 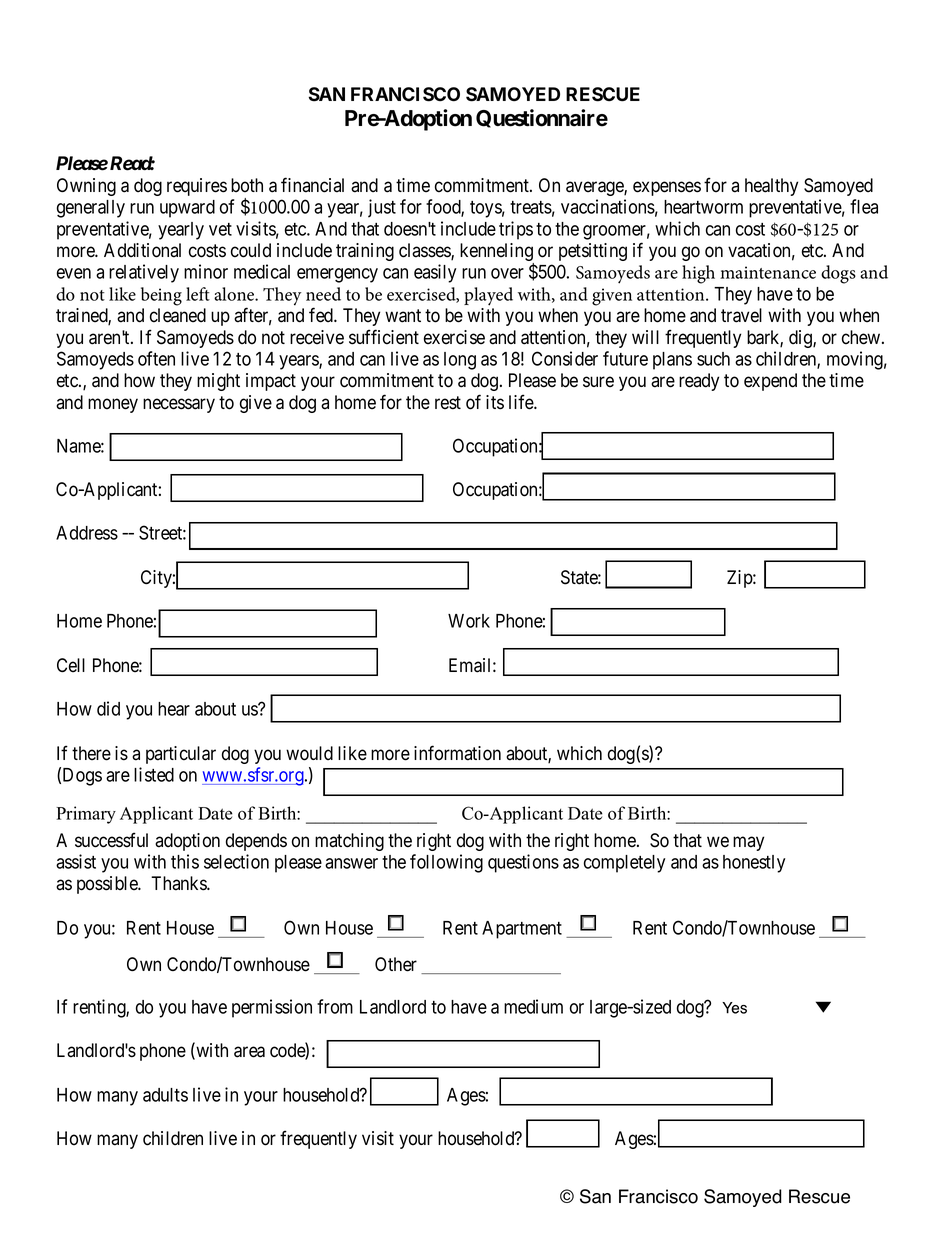 What do you see at coordinates (457, 753) in the screenshot?
I see `information` at bounding box center [457, 753].
